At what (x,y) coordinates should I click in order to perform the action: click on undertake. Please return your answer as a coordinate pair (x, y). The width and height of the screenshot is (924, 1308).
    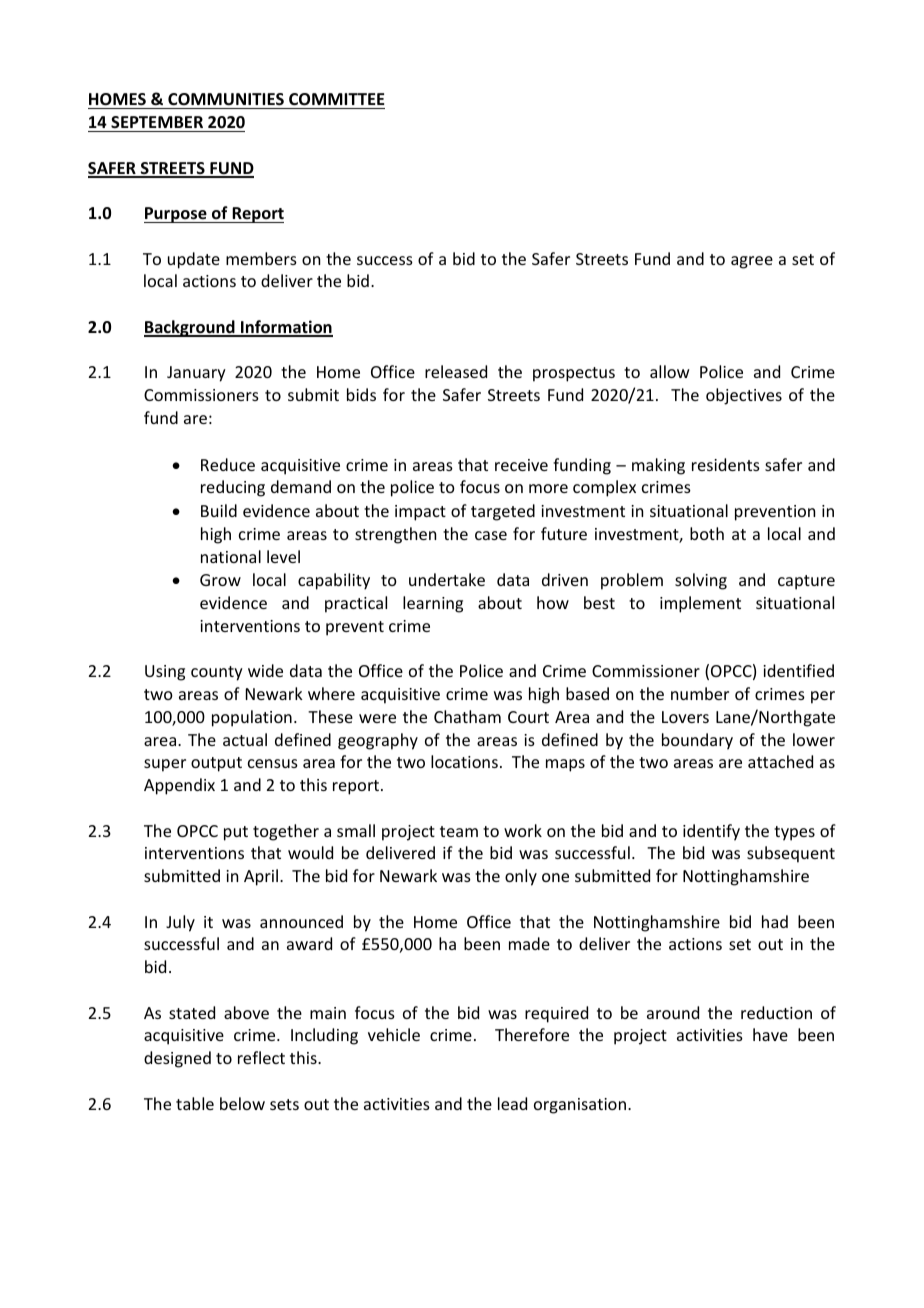
    Looking at the image, I should click on (447, 579).
